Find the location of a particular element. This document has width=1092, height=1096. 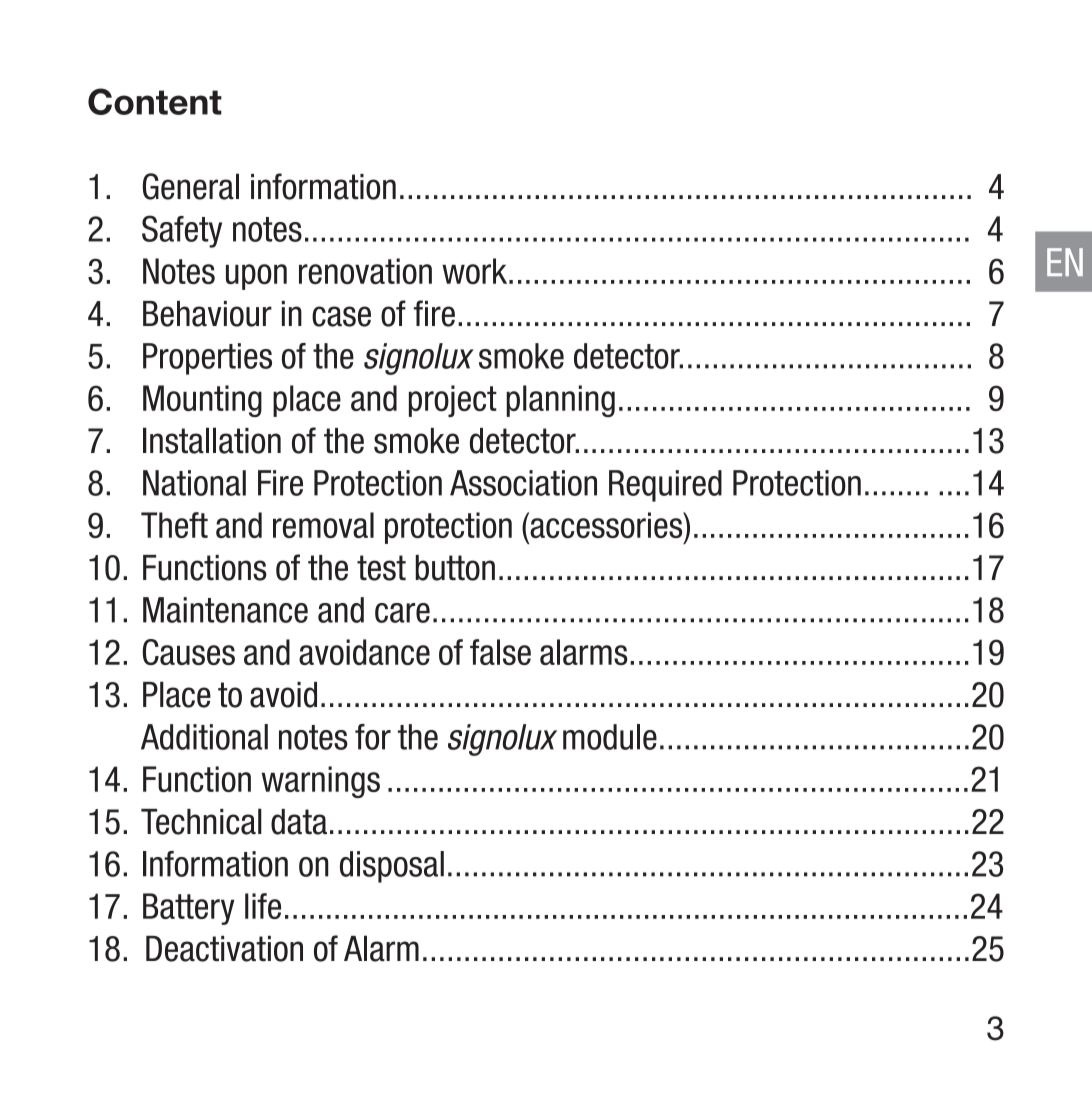

warnings is located at coordinates (320, 782).
